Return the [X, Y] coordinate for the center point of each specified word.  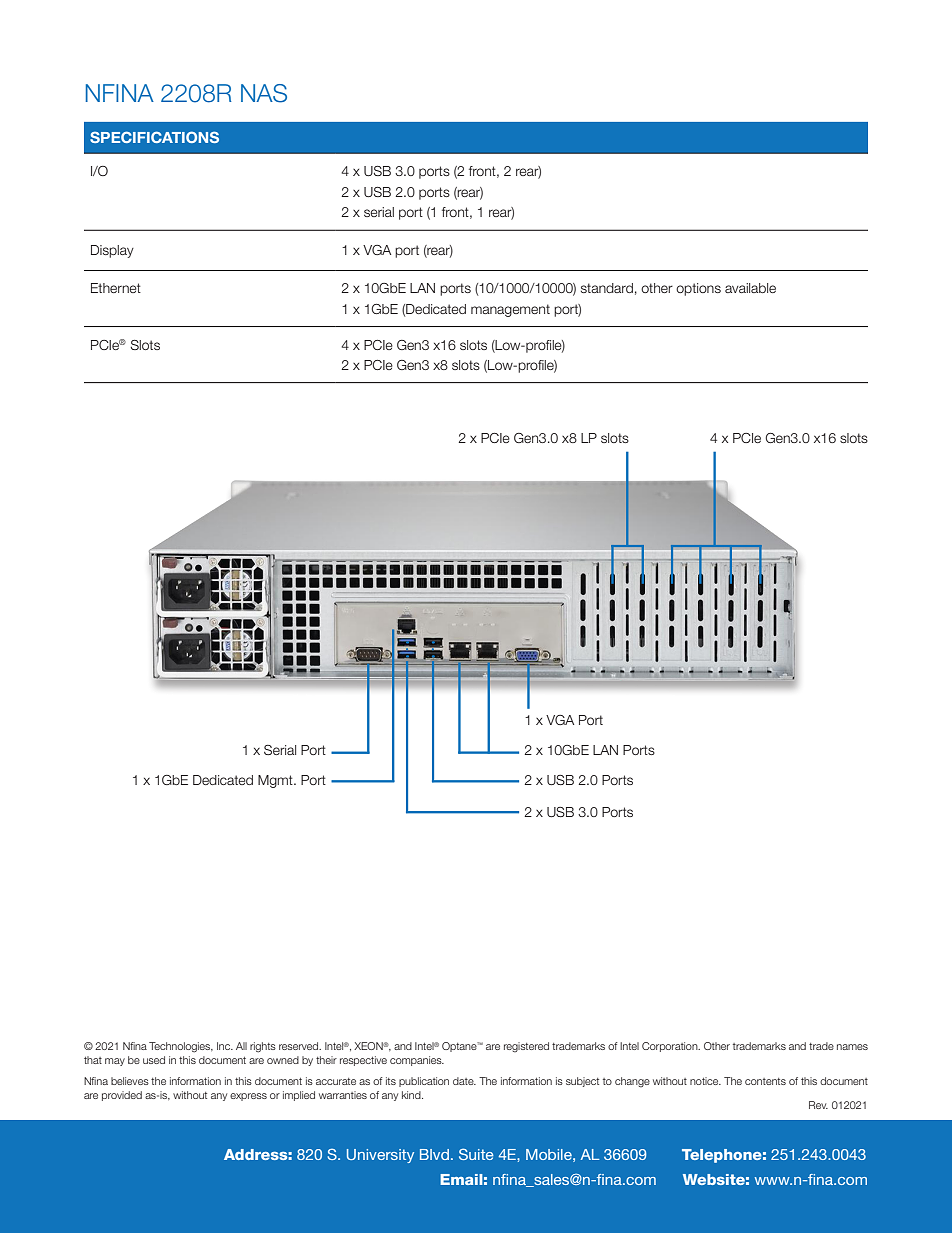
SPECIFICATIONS [154, 137]
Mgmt [276, 781]
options [698, 289]
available [750, 288]
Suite [476, 1154]
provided [122, 1096]
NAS [264, 93]
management [510, 310]
